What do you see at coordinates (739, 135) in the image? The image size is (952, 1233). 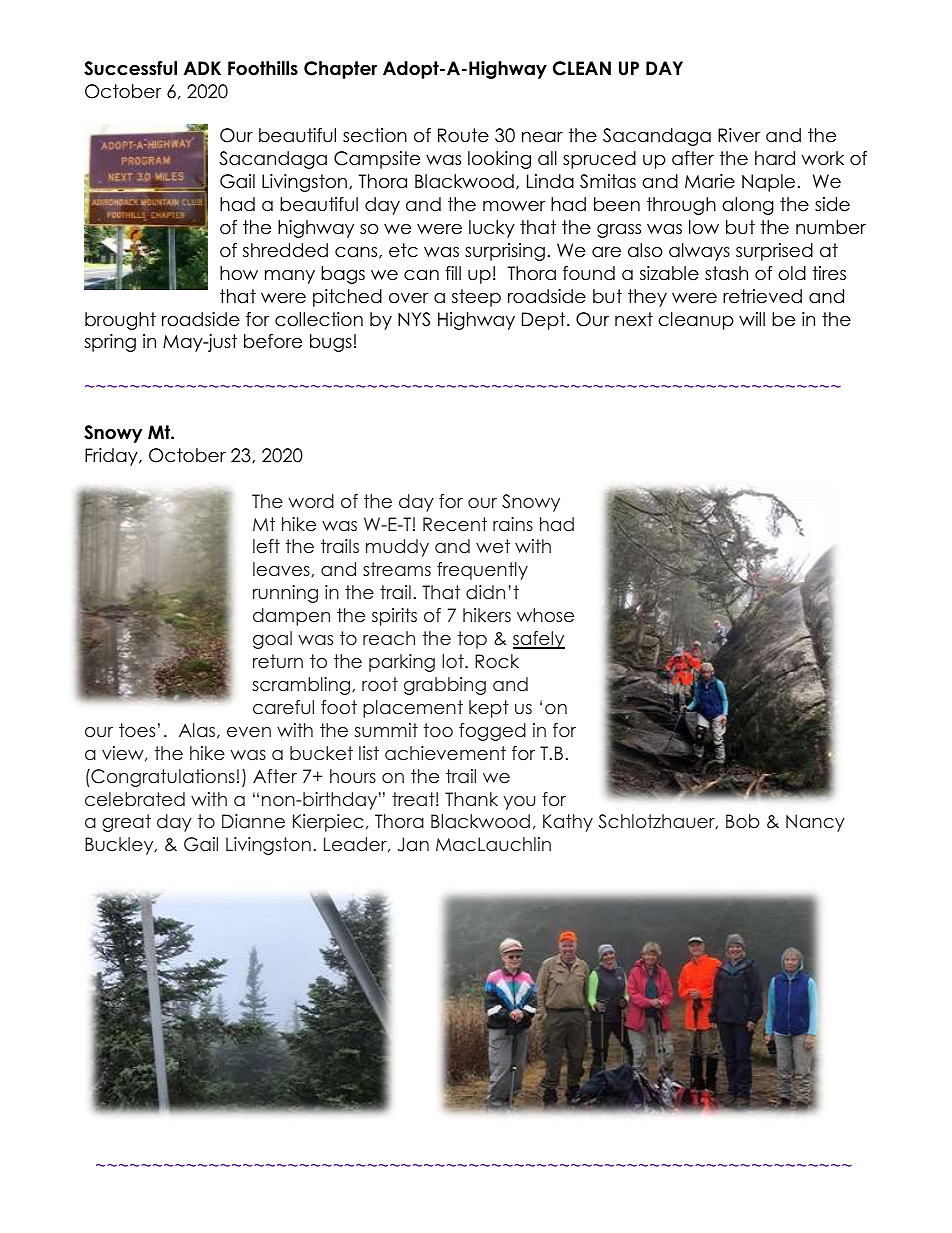 I see `River` at bounding box center [739, 135].
